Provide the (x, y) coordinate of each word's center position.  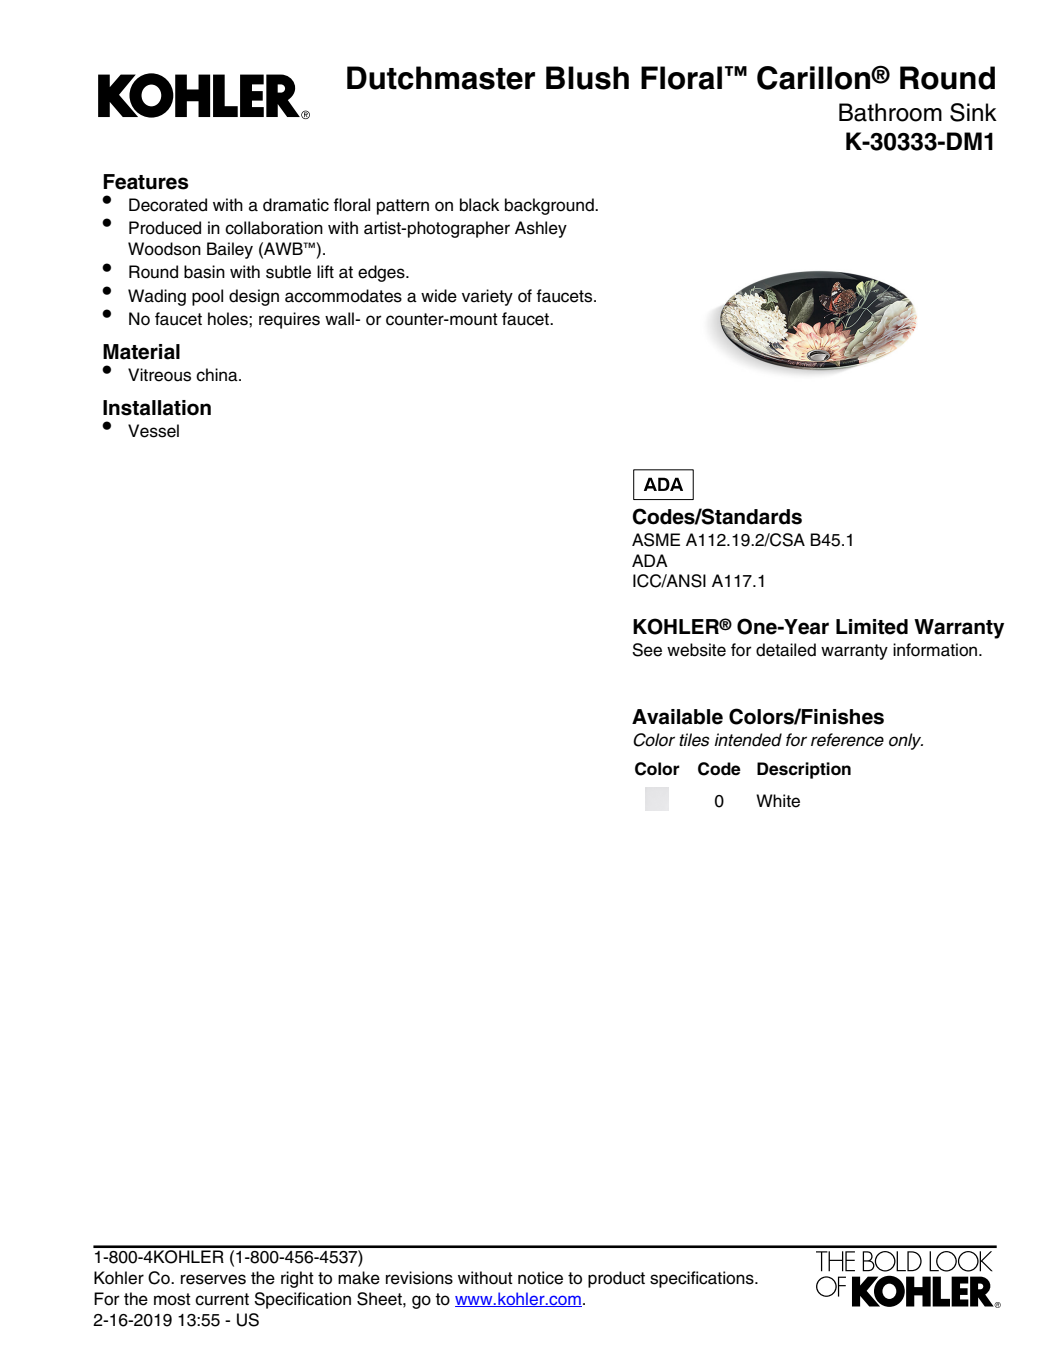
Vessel (153, 431)
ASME (656, 540)
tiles (694, 740)
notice (540, 1278)
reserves (213, 1279)
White (778, 801)
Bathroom (890, 112)
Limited (872, 627)
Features (146, 182)
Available (677, 717)
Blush (587, 78)
